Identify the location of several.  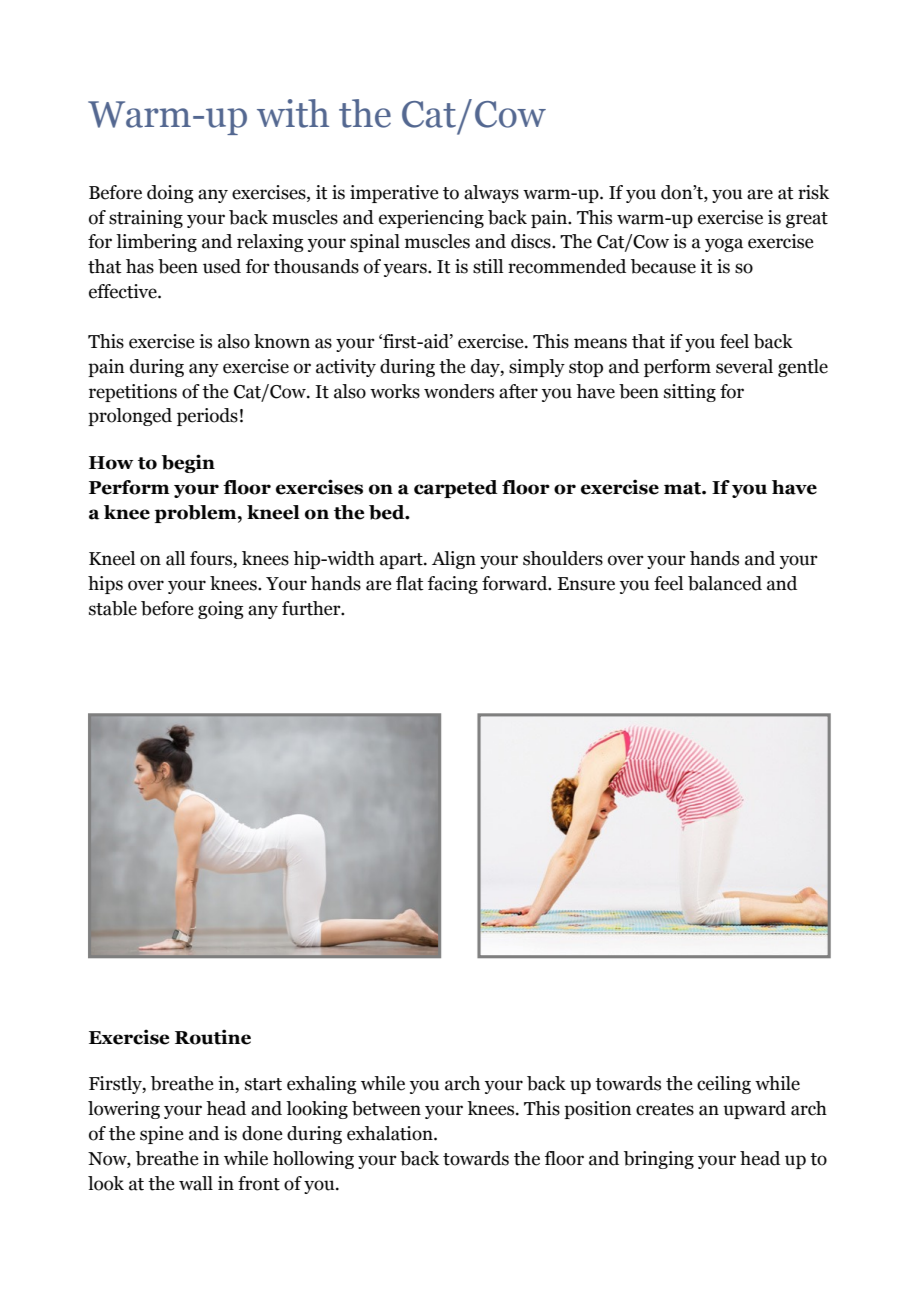
(744, 366).
